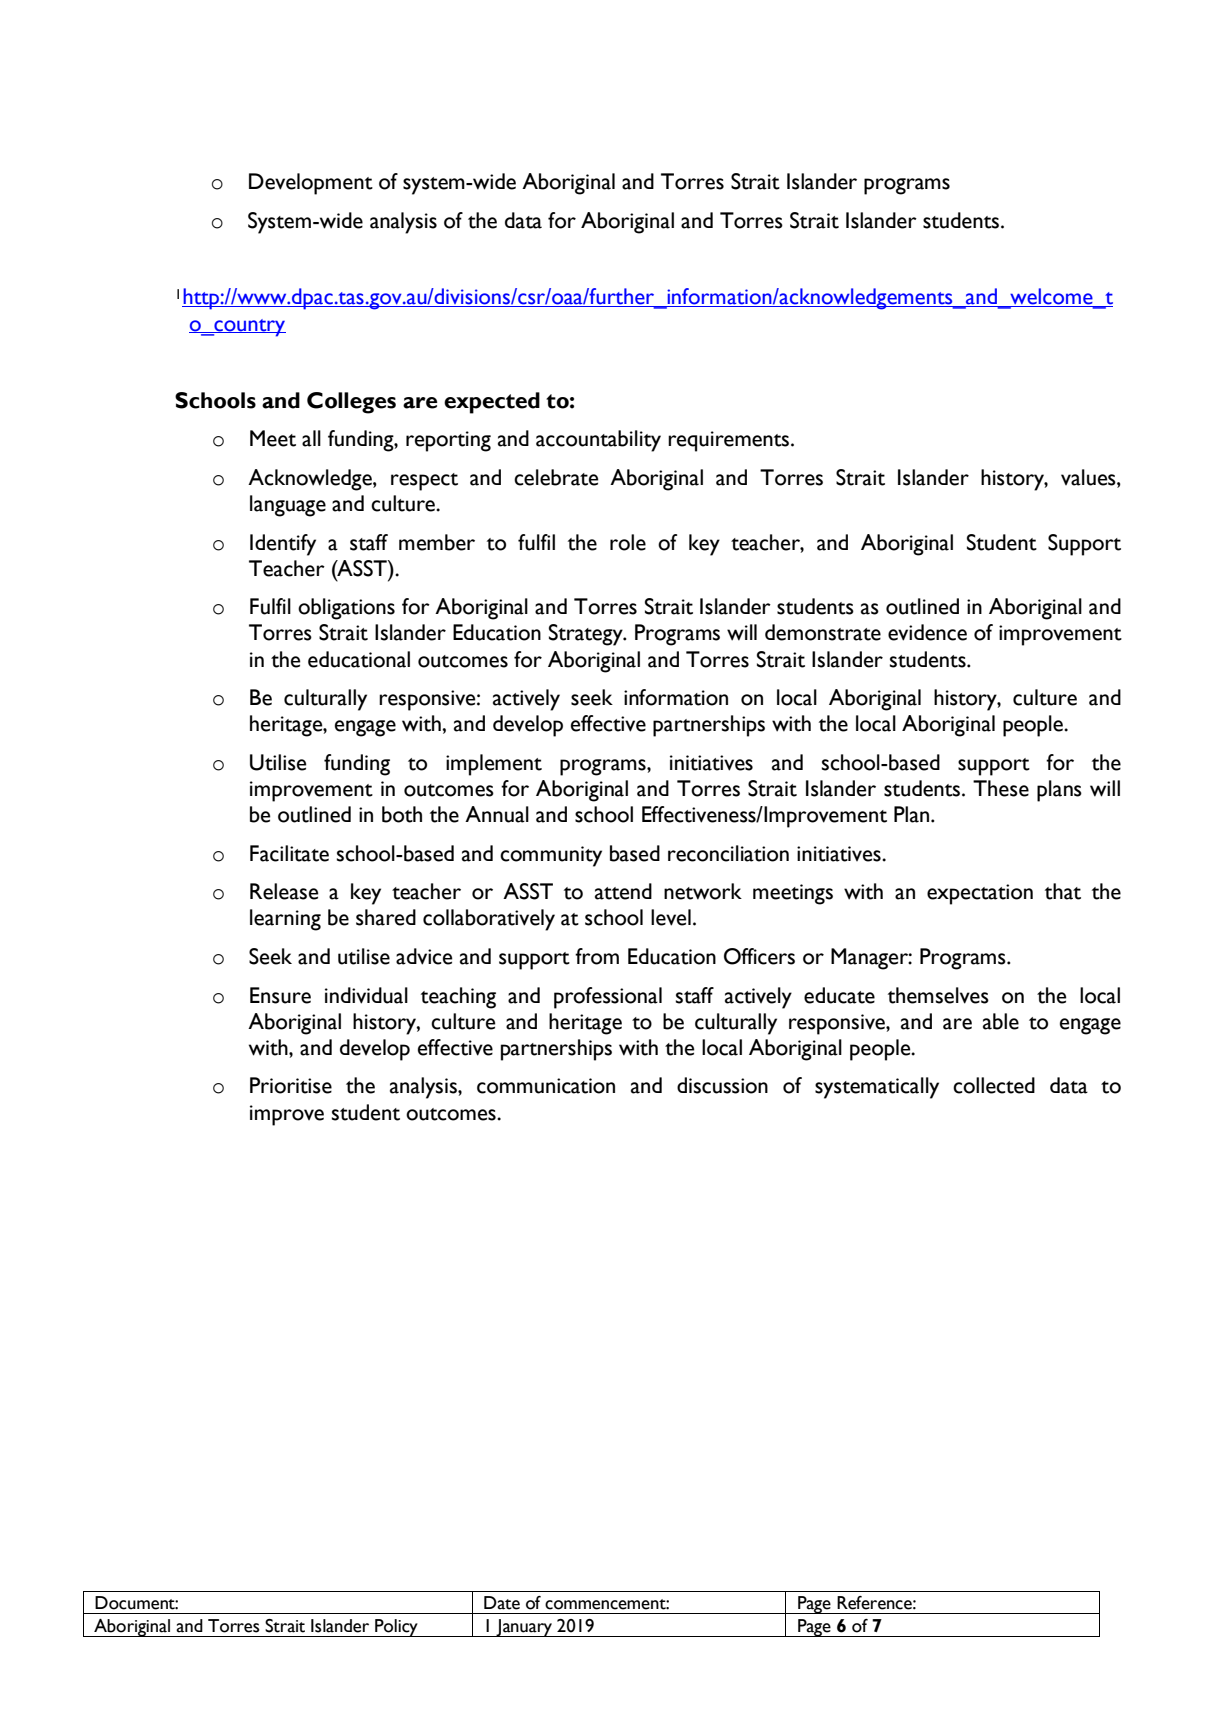 This page has width=1222, height=1728. I want to click on January, so click(524, 1628).
